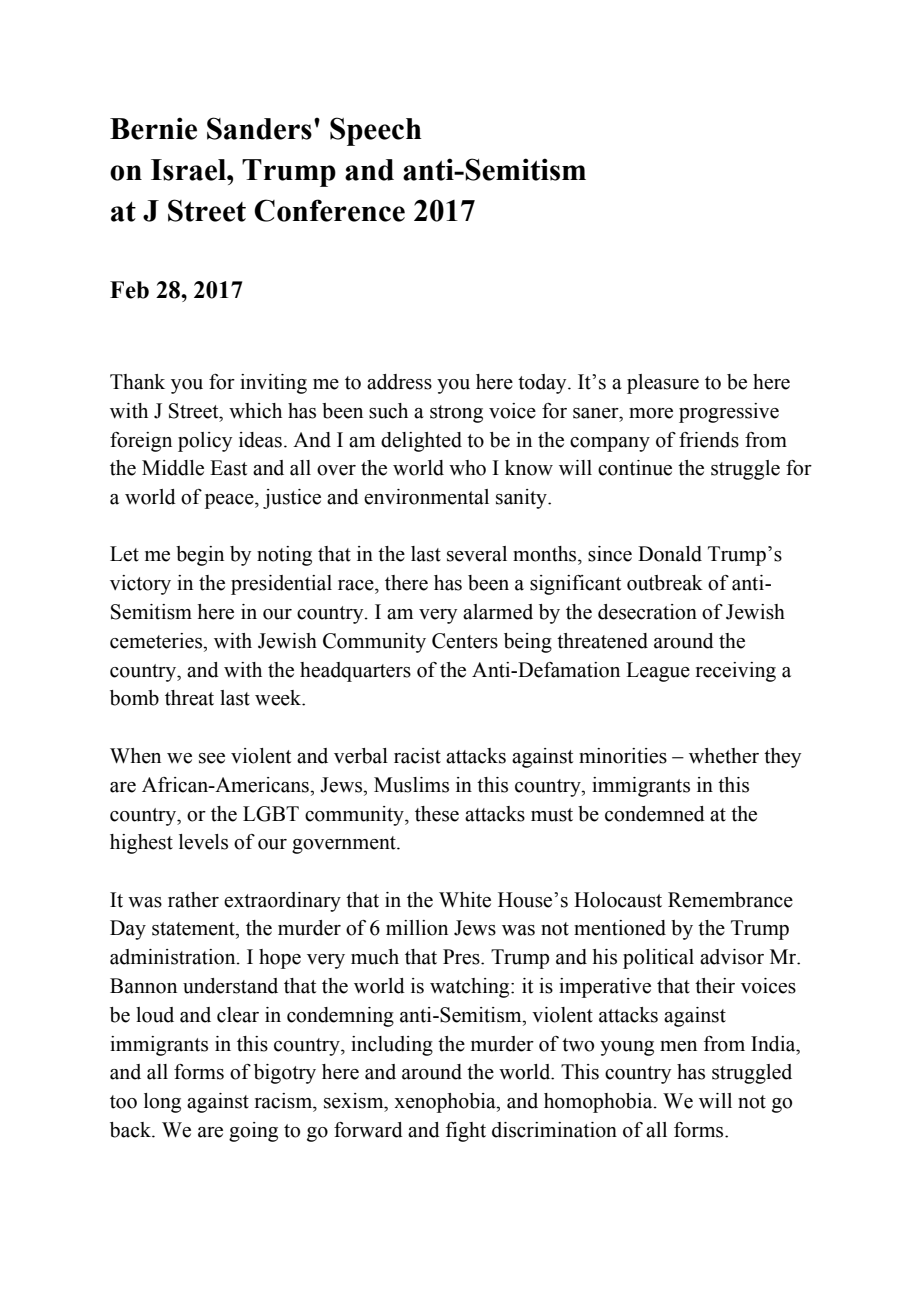 The image size is (924, 1308). What do you see at coordinates (627, 1048) in the image?
I see `young` at bounding box center [627, 1048].
